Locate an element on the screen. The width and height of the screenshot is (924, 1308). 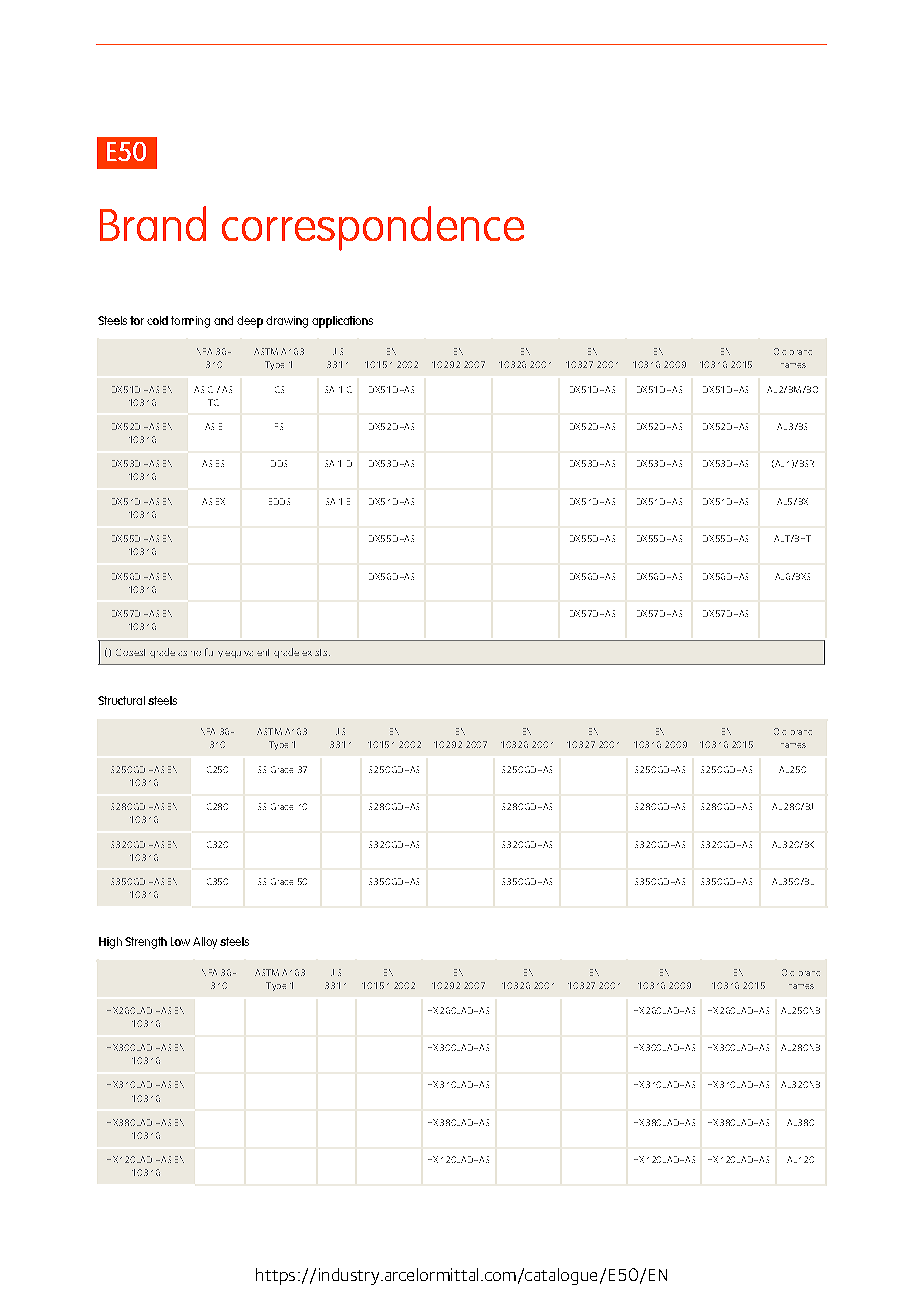
correspondence is located at coordinates (373, 228).
